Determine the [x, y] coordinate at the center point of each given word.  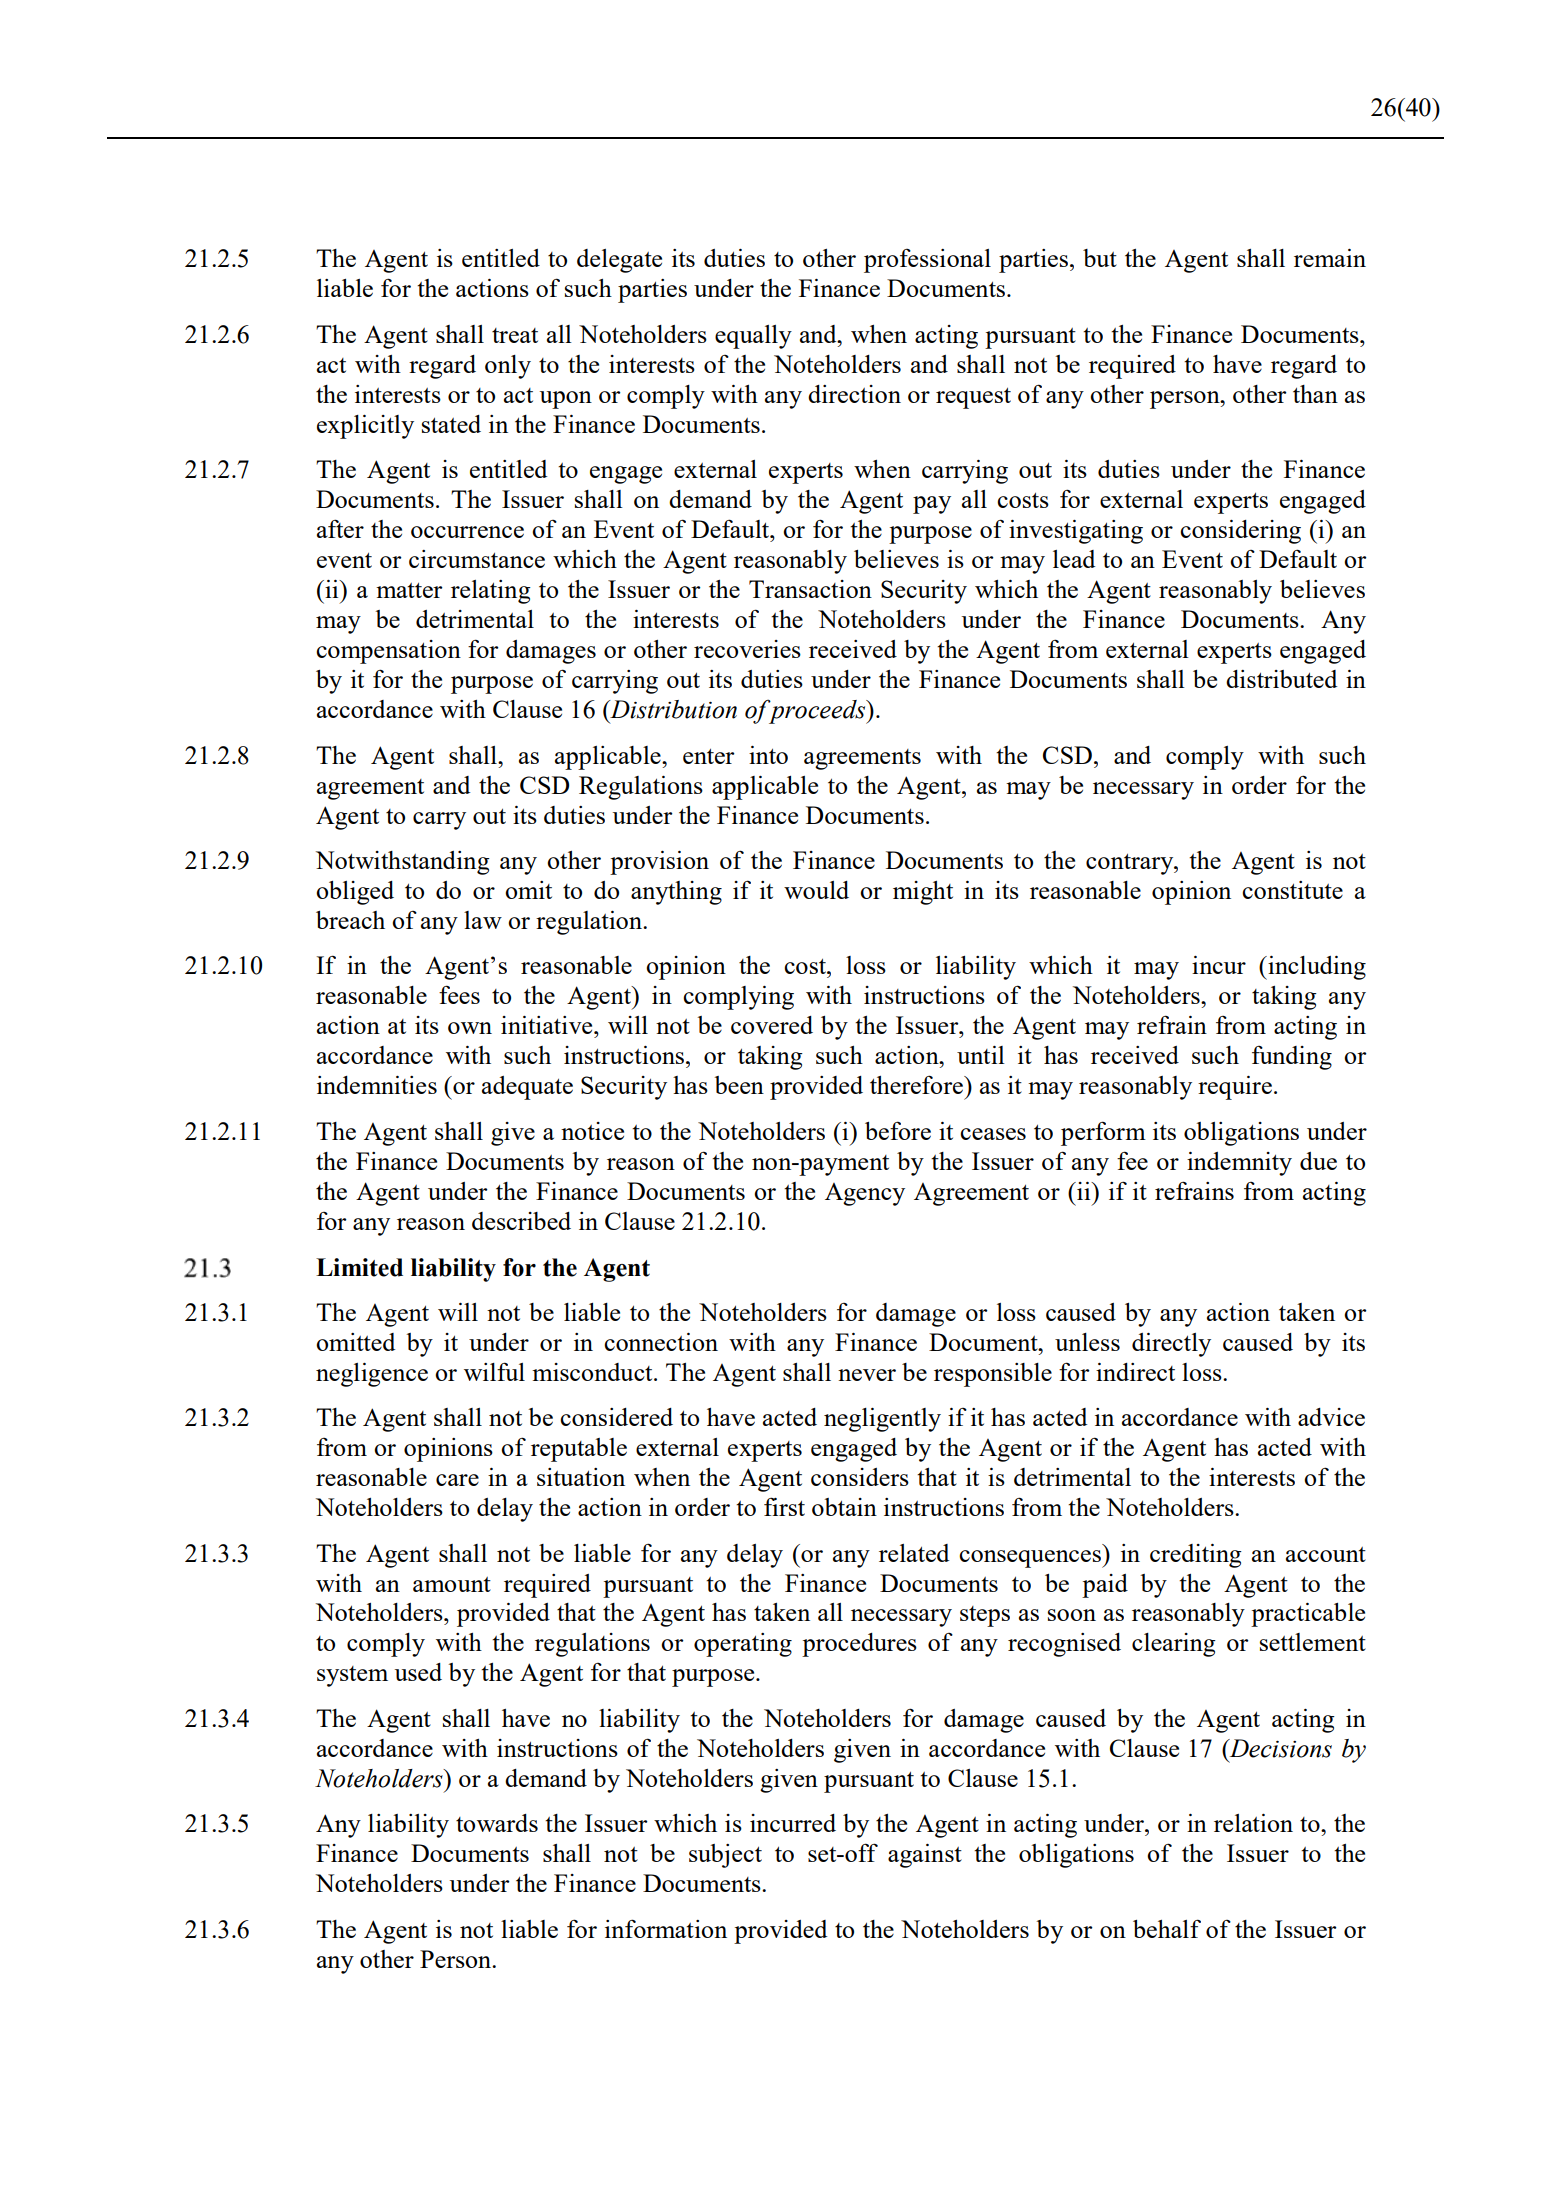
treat [515, 335]
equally [753, 337]
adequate [527, 1088]
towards [497, 1823]
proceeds [817, 711]
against [925, 1856]
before [898, 1130]
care [457, 1480]
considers [860, 1477]
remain [1330, 258]
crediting [1196, 1556]
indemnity [1239, 1164]
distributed [1281, 679]
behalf [1167, 1928]
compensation [388, 652]
